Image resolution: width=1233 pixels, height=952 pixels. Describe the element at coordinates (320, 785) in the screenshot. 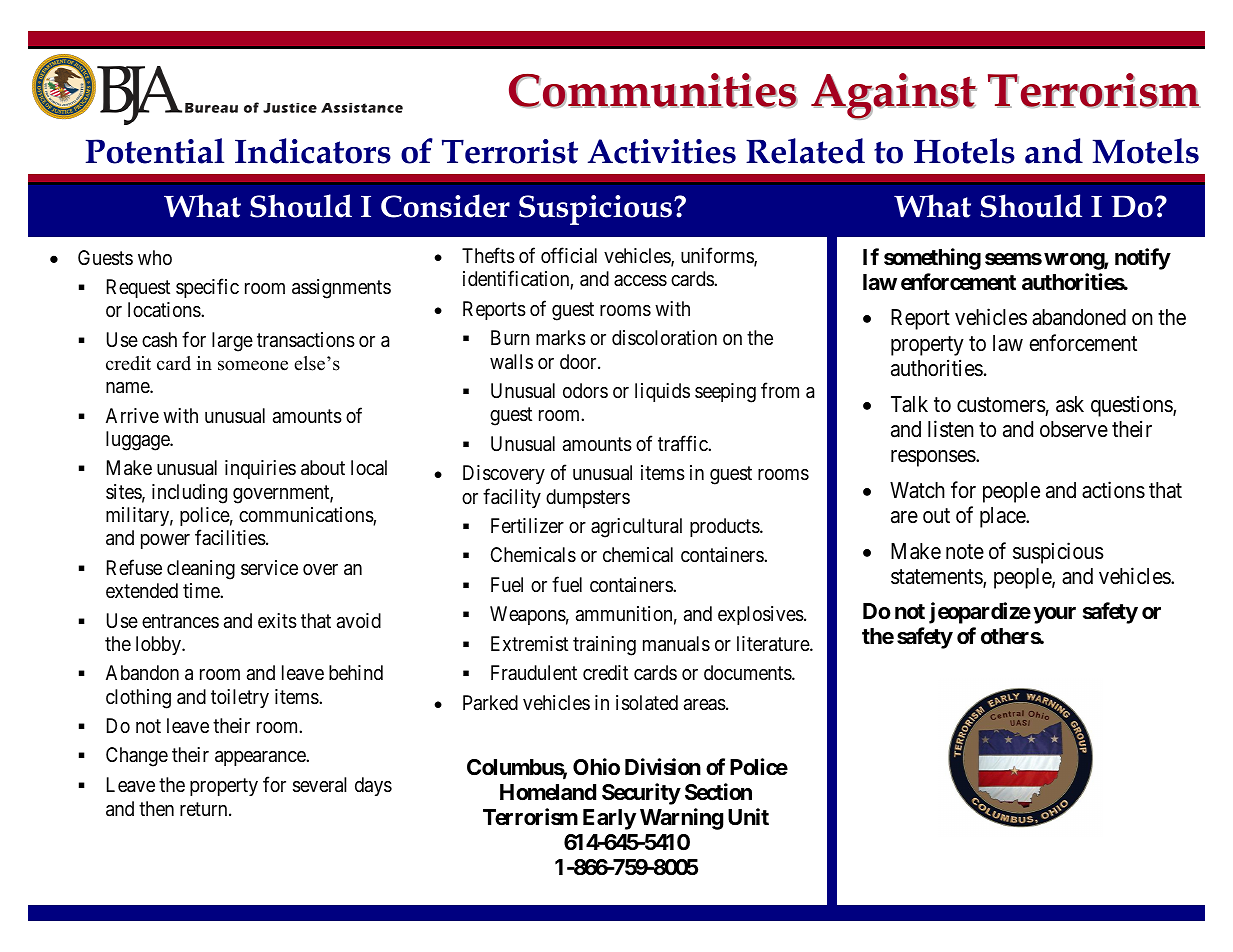

I see `several` at that location.
